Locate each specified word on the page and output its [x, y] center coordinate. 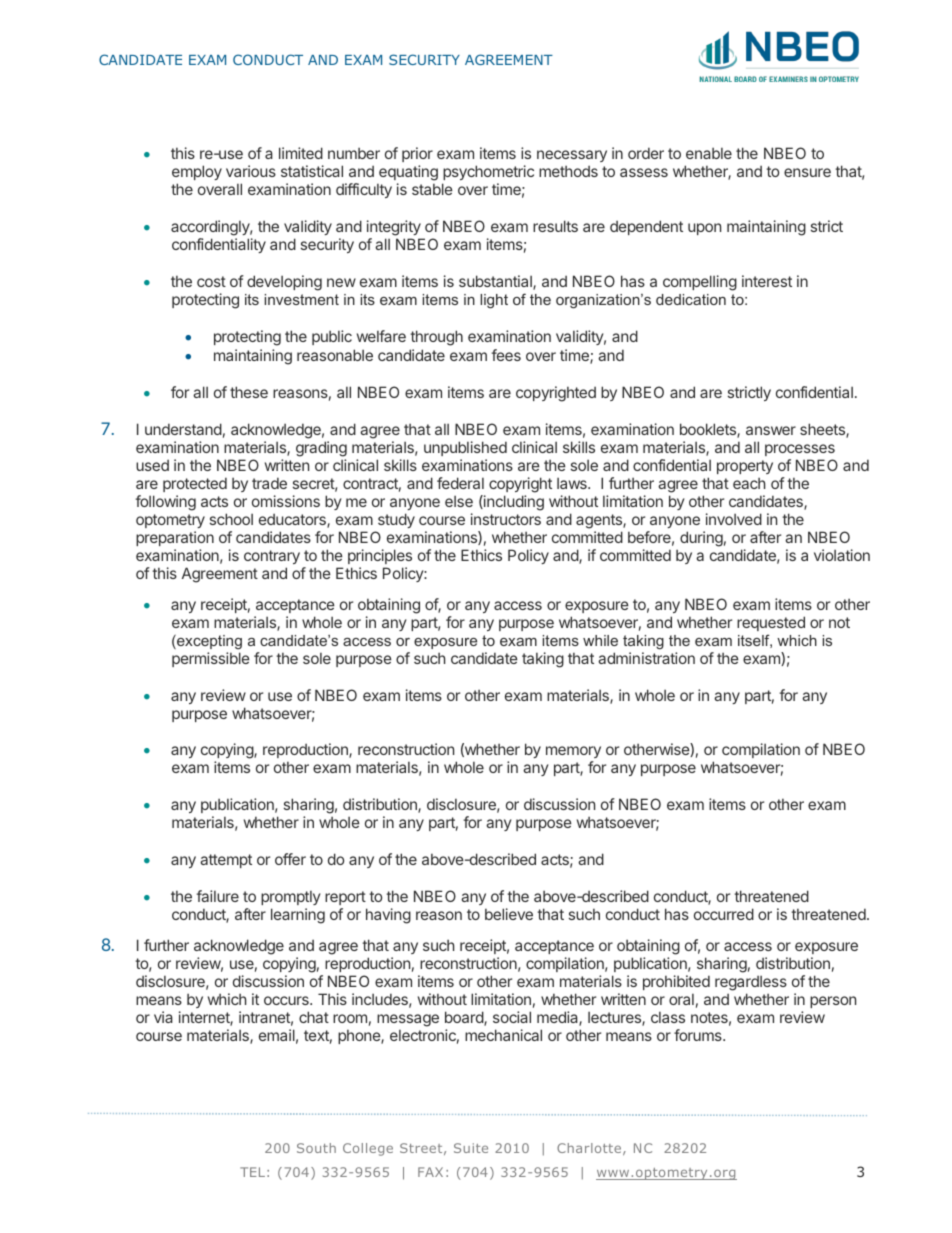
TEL [252, 1172]
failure [217, 896]
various [251, 171]
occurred [724, 914]
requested [771, 623]
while [600, 640]
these [249, 392]
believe [509, 914]
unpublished [465, 450]
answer [771, 430]
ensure [807, 172]
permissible [211, 659]
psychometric [488, 174]
